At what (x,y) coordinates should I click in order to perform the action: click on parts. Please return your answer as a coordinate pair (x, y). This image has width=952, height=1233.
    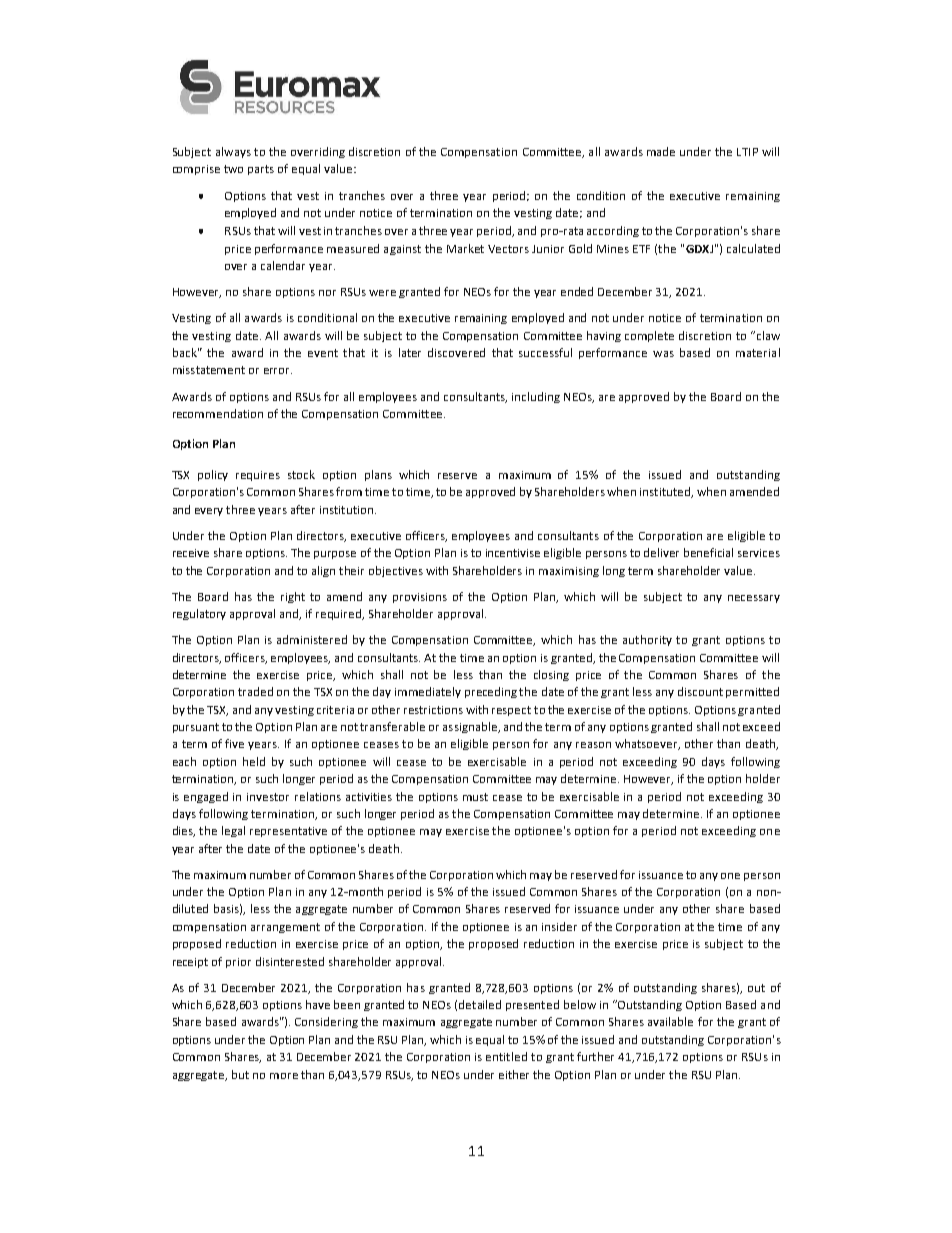
    Looking at the image, I should click on (261, 170).
